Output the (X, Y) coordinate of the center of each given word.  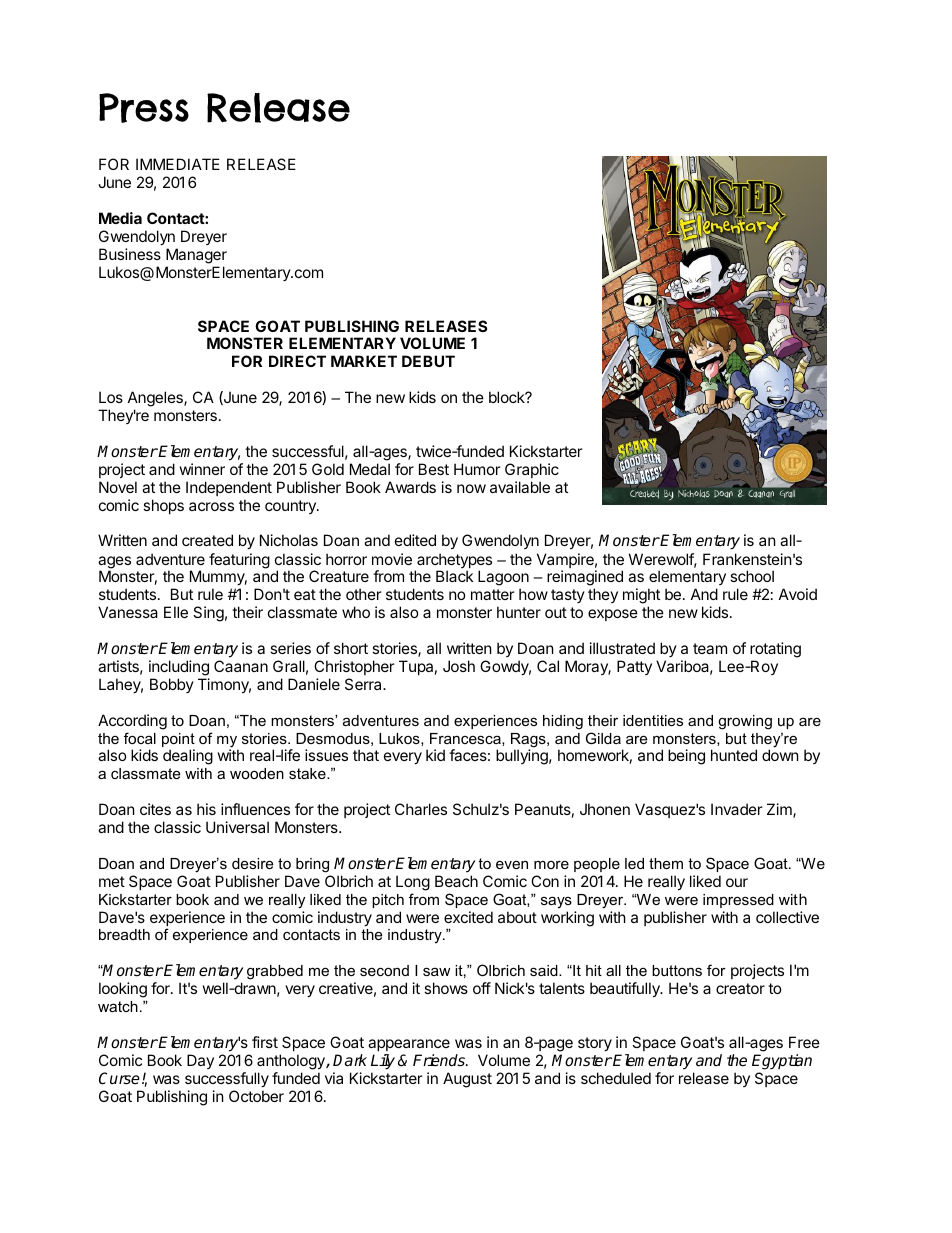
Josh (459, 666)
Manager (196, 257)
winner (202, 469)
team (710, 648)
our (737, 882)
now (471, 488)
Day (200, 1061)
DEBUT (428, 361)
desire (252, 863)
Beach (456, 881)
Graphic (532, 470)
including (179, 668)
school (752, 576)
